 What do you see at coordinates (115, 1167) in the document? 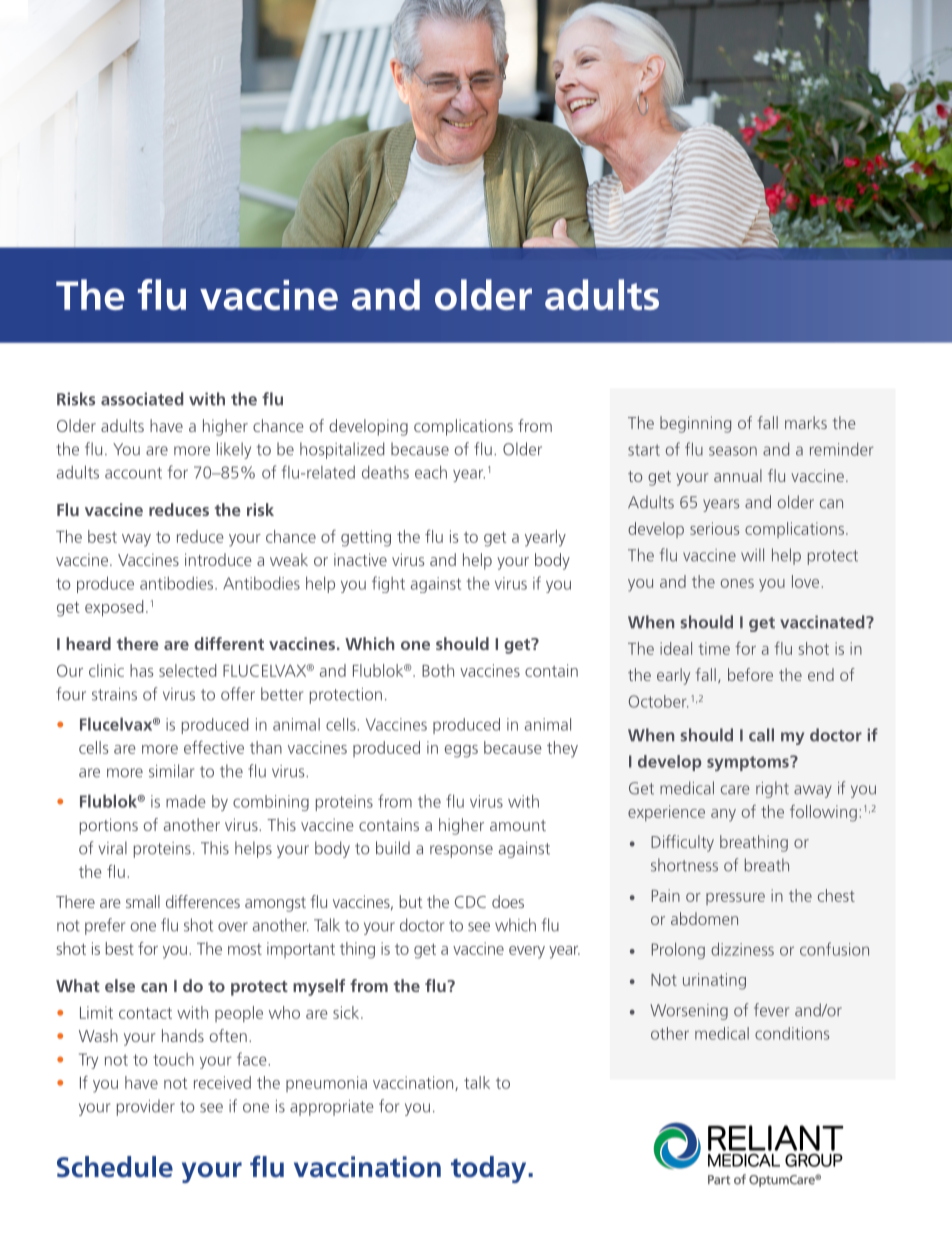
I see `Schedule` at bounding box center [115, 1167].
